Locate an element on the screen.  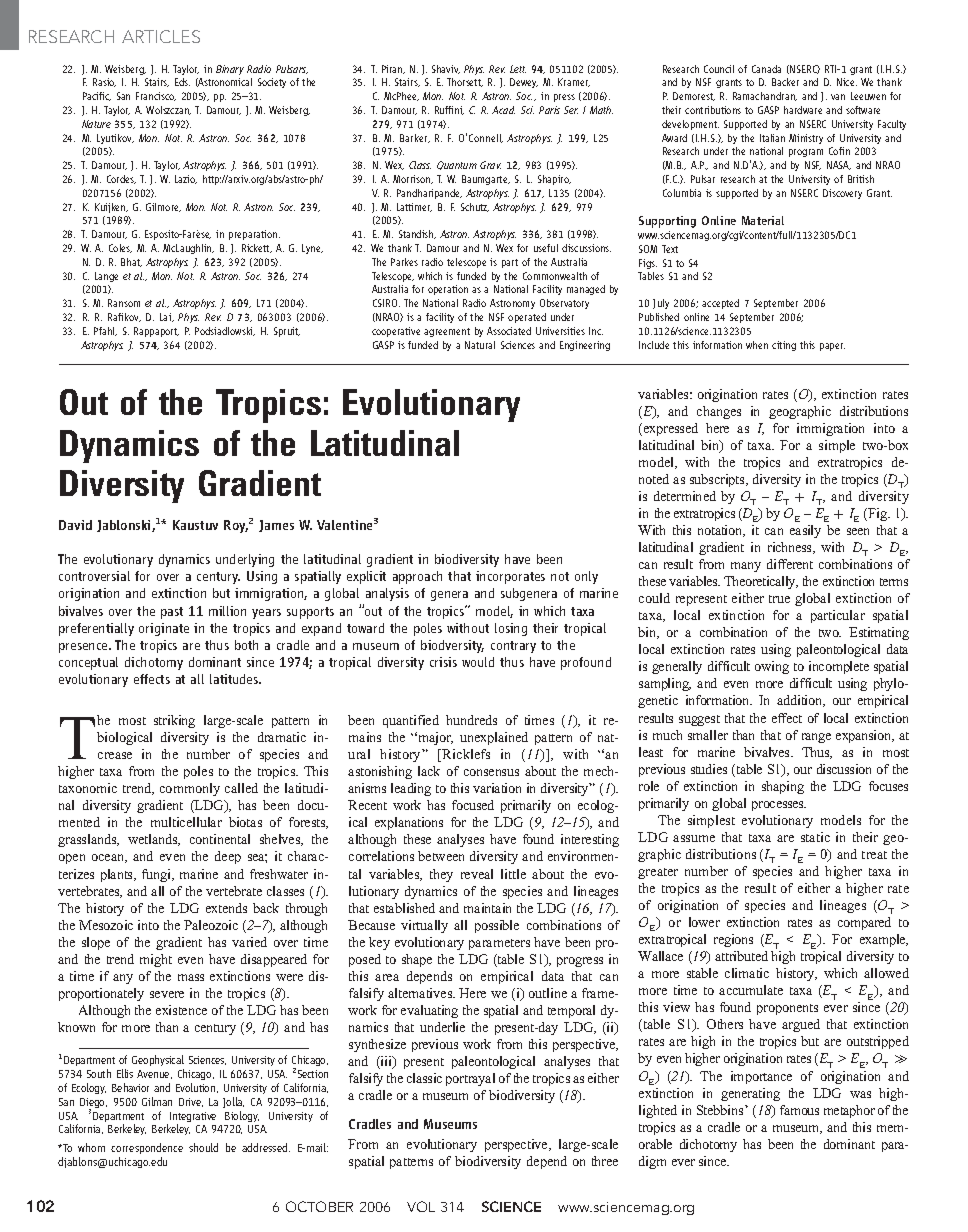
Canada is located at coordinates (766, 69).
